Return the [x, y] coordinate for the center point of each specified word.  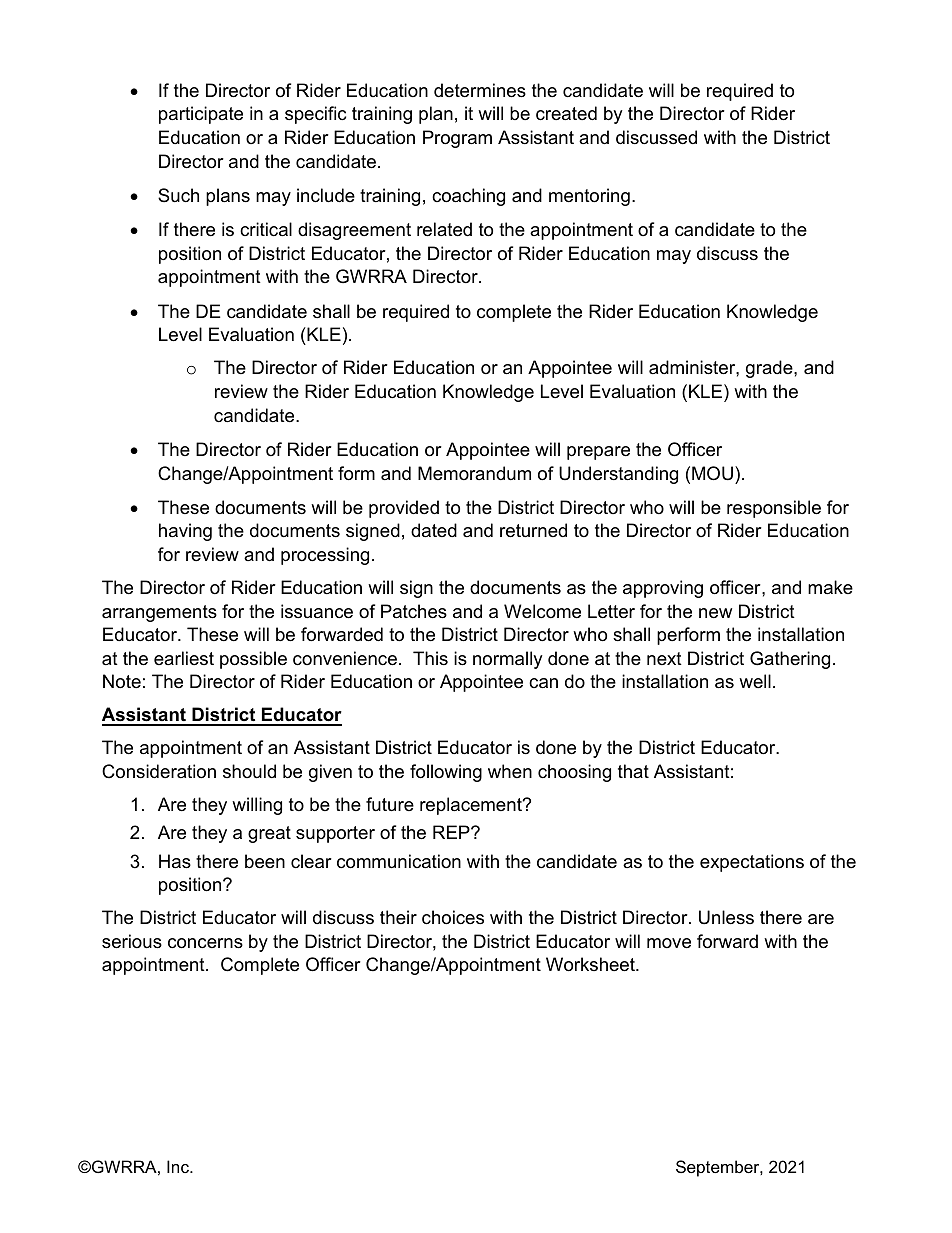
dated [434, 530]
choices [453, 917]
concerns [205, 943]
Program [457, 139]
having [185, 532]
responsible [774, 509]
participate [201, 115]
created [566, 113]
